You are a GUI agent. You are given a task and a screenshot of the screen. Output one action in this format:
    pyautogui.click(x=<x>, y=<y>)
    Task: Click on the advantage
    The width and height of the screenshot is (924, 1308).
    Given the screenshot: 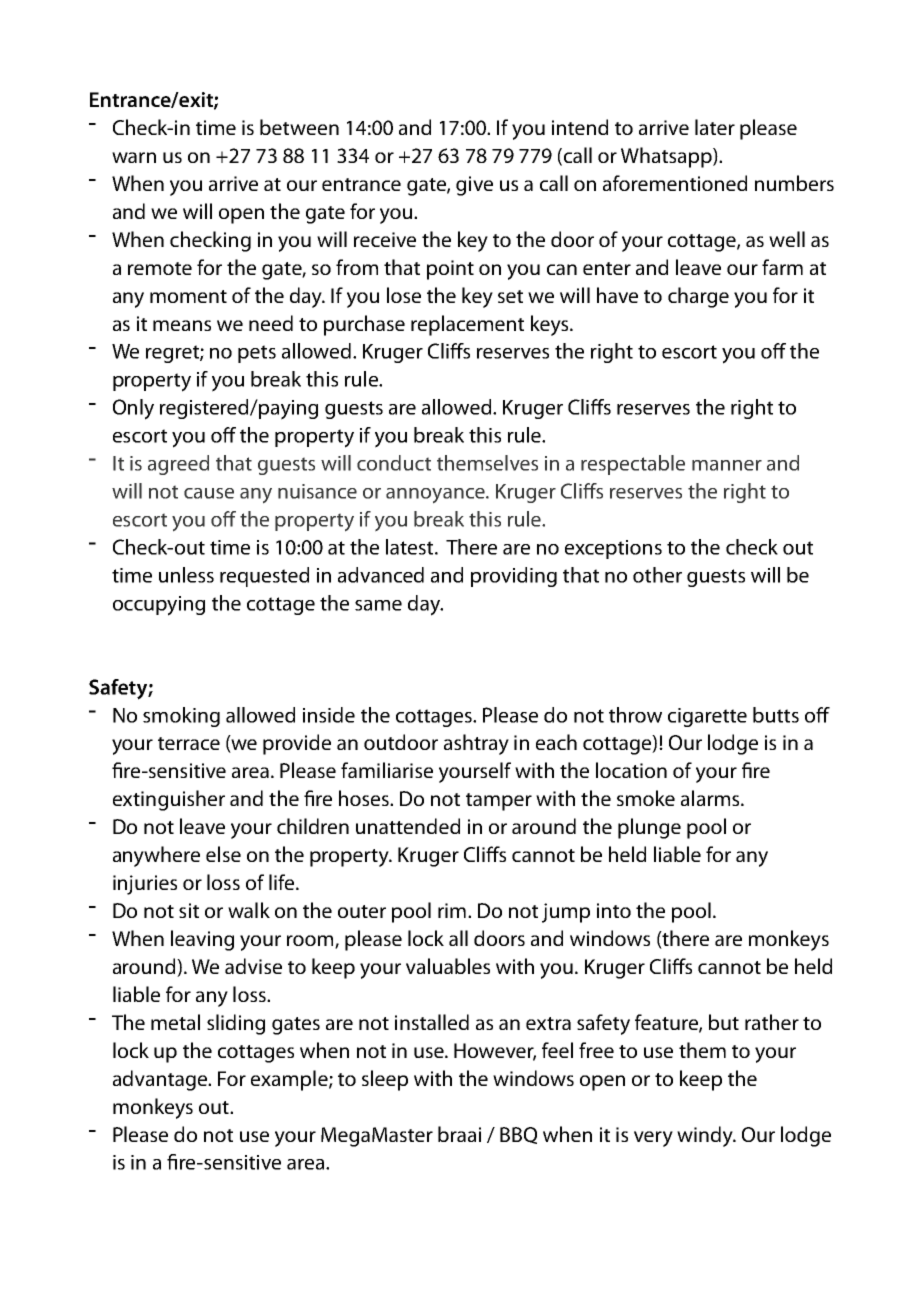 What is the action you would take?
    pyautogui.click(x=161, y=1080)
